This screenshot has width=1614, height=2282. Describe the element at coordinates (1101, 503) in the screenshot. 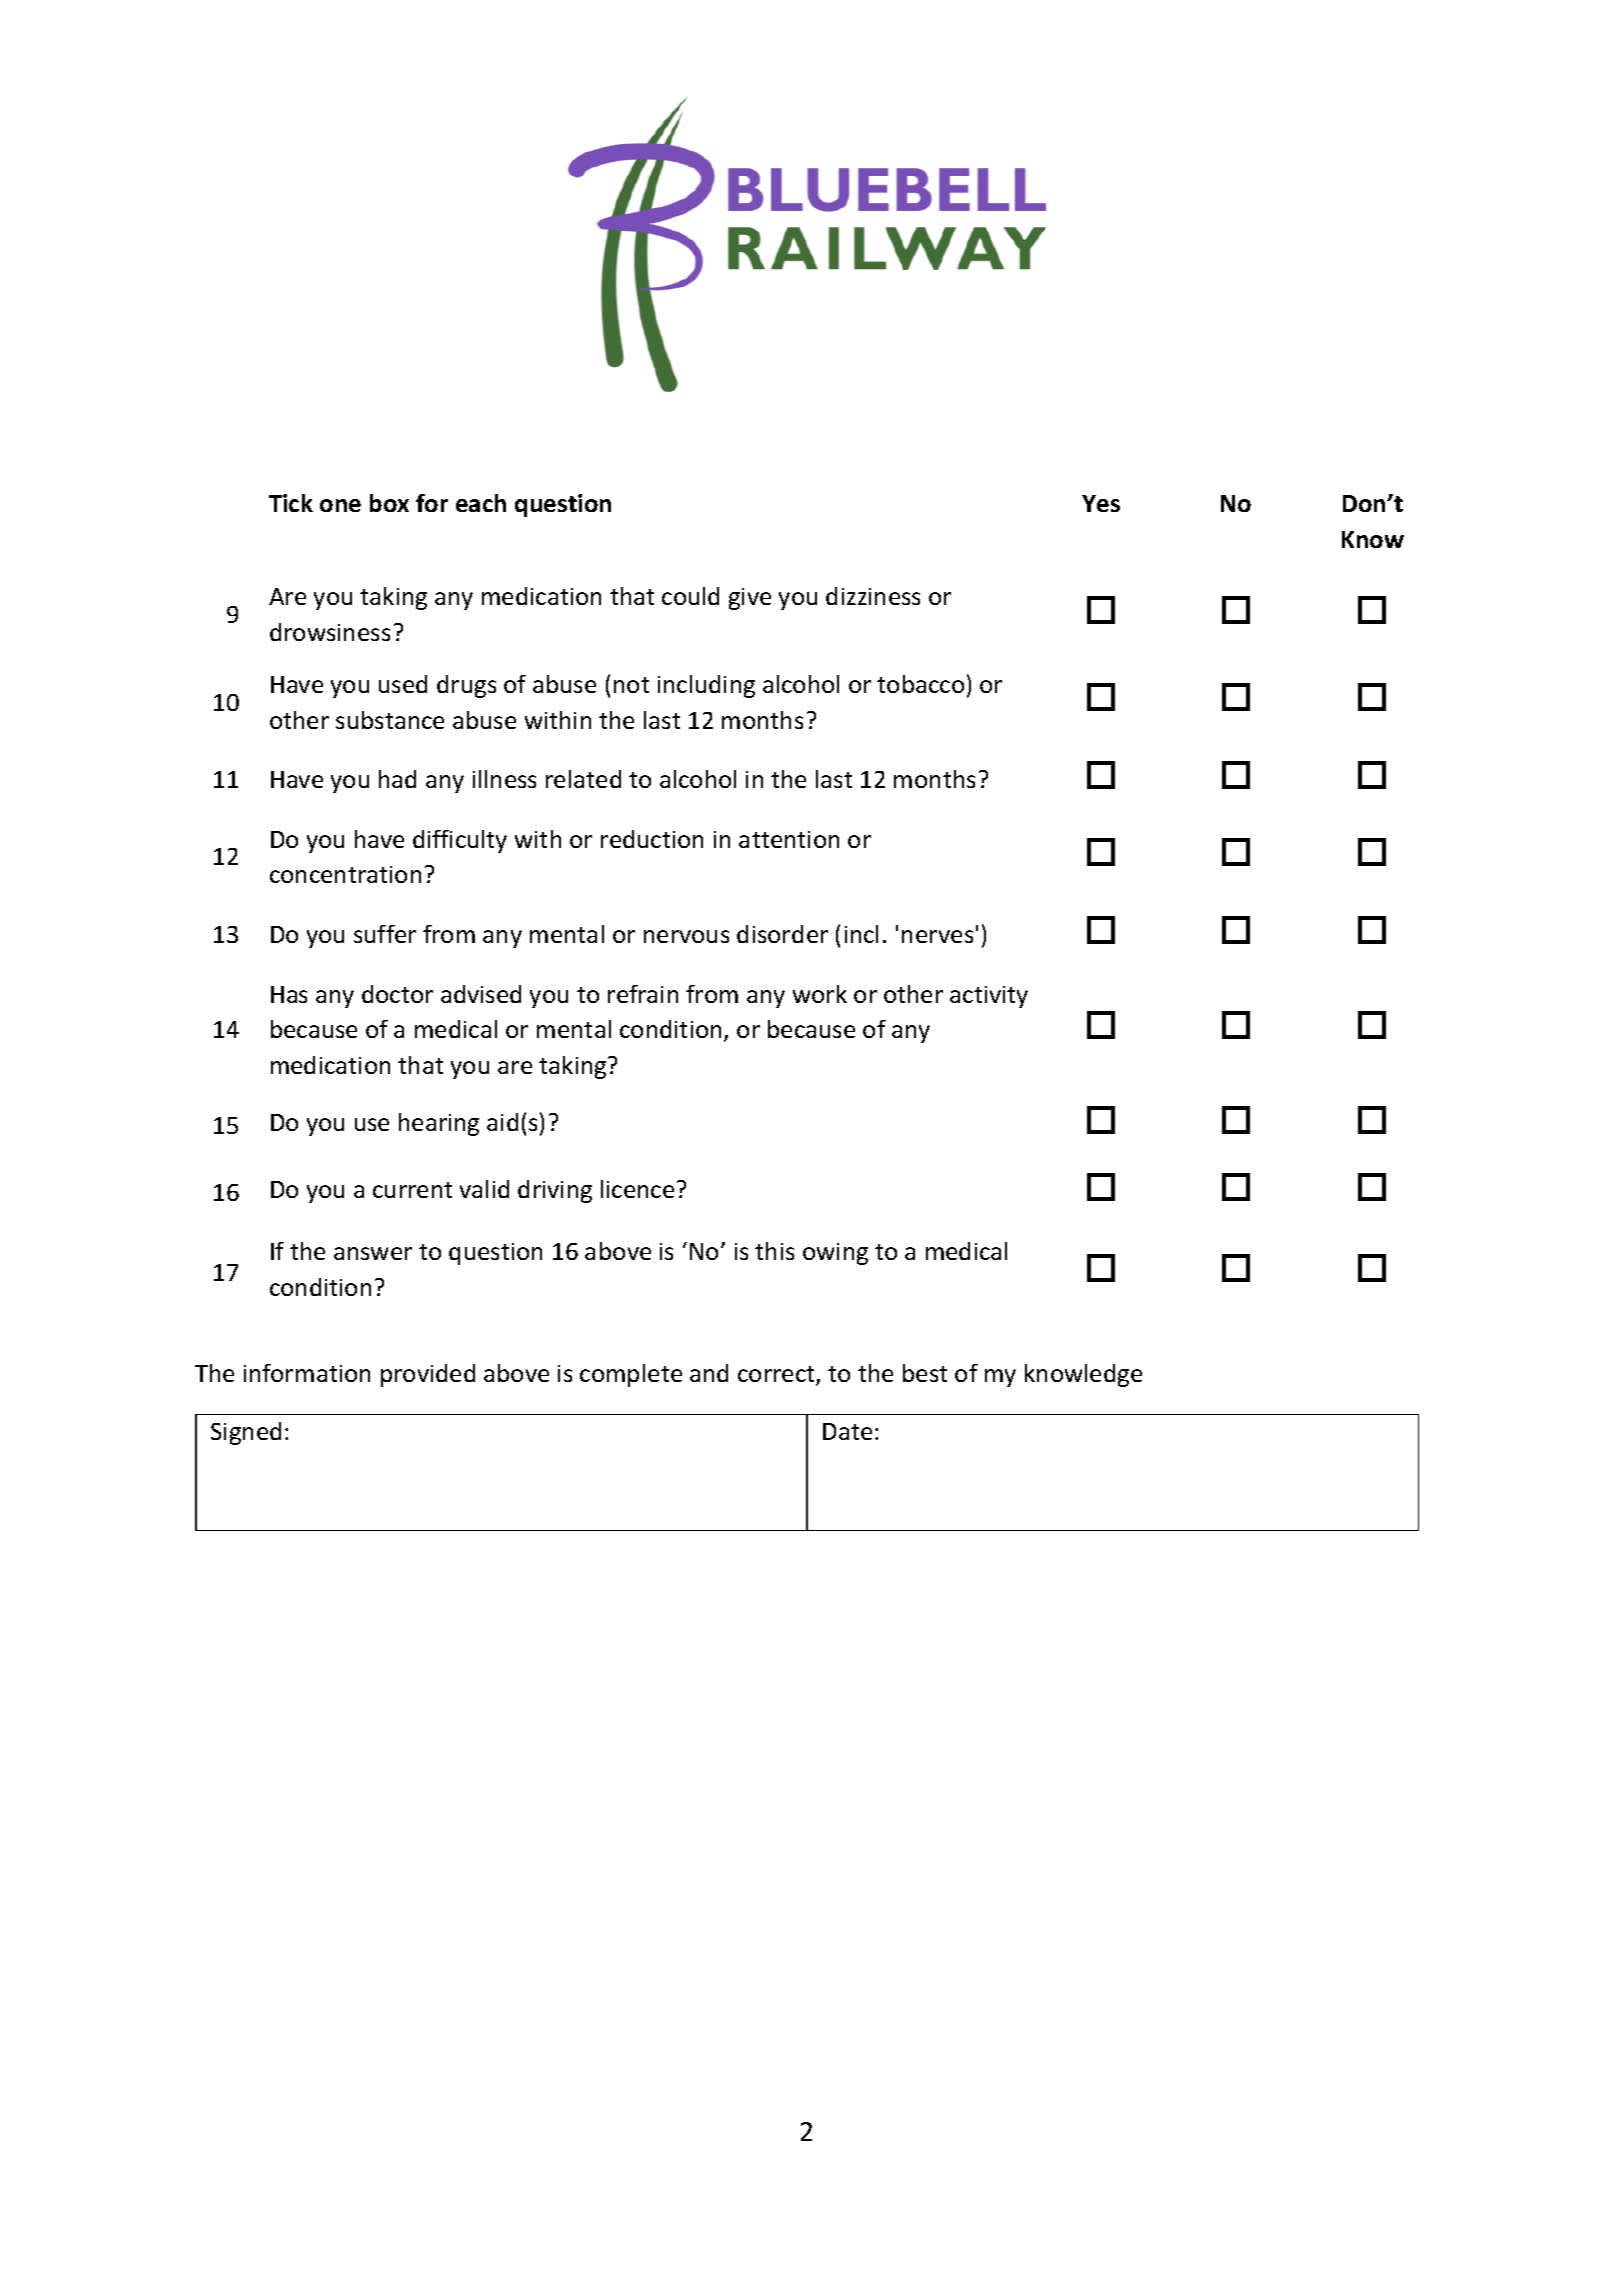

I see `Yes` at that location.
